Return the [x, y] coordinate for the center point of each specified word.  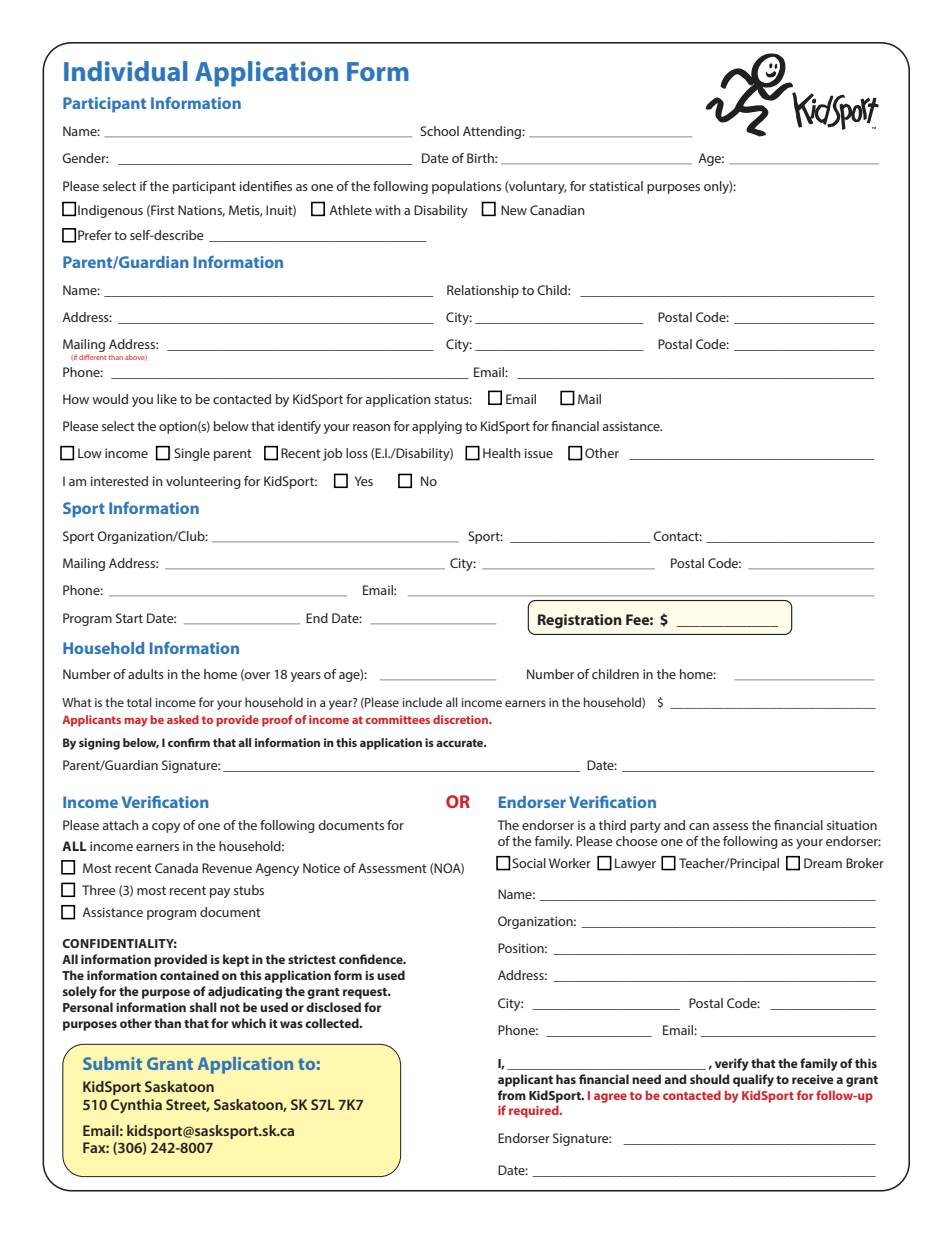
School [439, 131]
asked [183, 719]
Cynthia [136, 1106]
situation [852, 825]
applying [437, 427]
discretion [461, 719]
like [167, 399]
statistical [616, 186]
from [511, 1095]
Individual [126, 71]
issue [539, 453]
